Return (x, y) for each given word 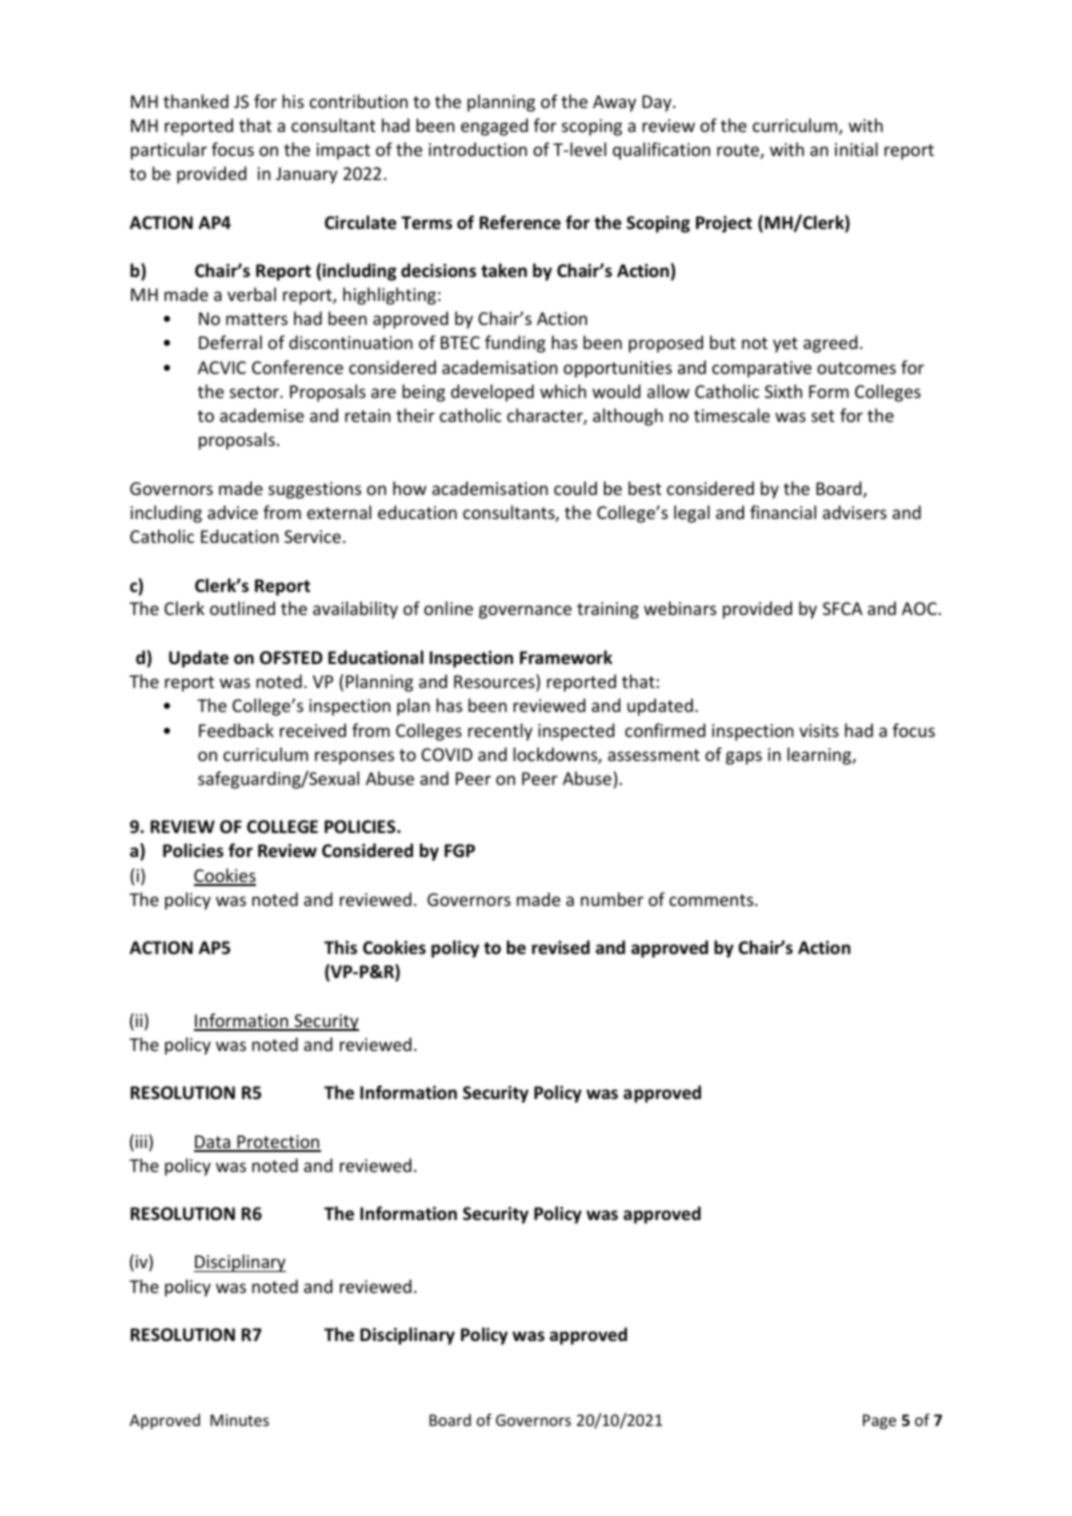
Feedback (236, 730)
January (307, 175)
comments (712, 900)
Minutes (239, 1420)
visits (819, 730)
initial (856, 149)
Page (879, 1422)
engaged (494, 127)
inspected (576, 732)
